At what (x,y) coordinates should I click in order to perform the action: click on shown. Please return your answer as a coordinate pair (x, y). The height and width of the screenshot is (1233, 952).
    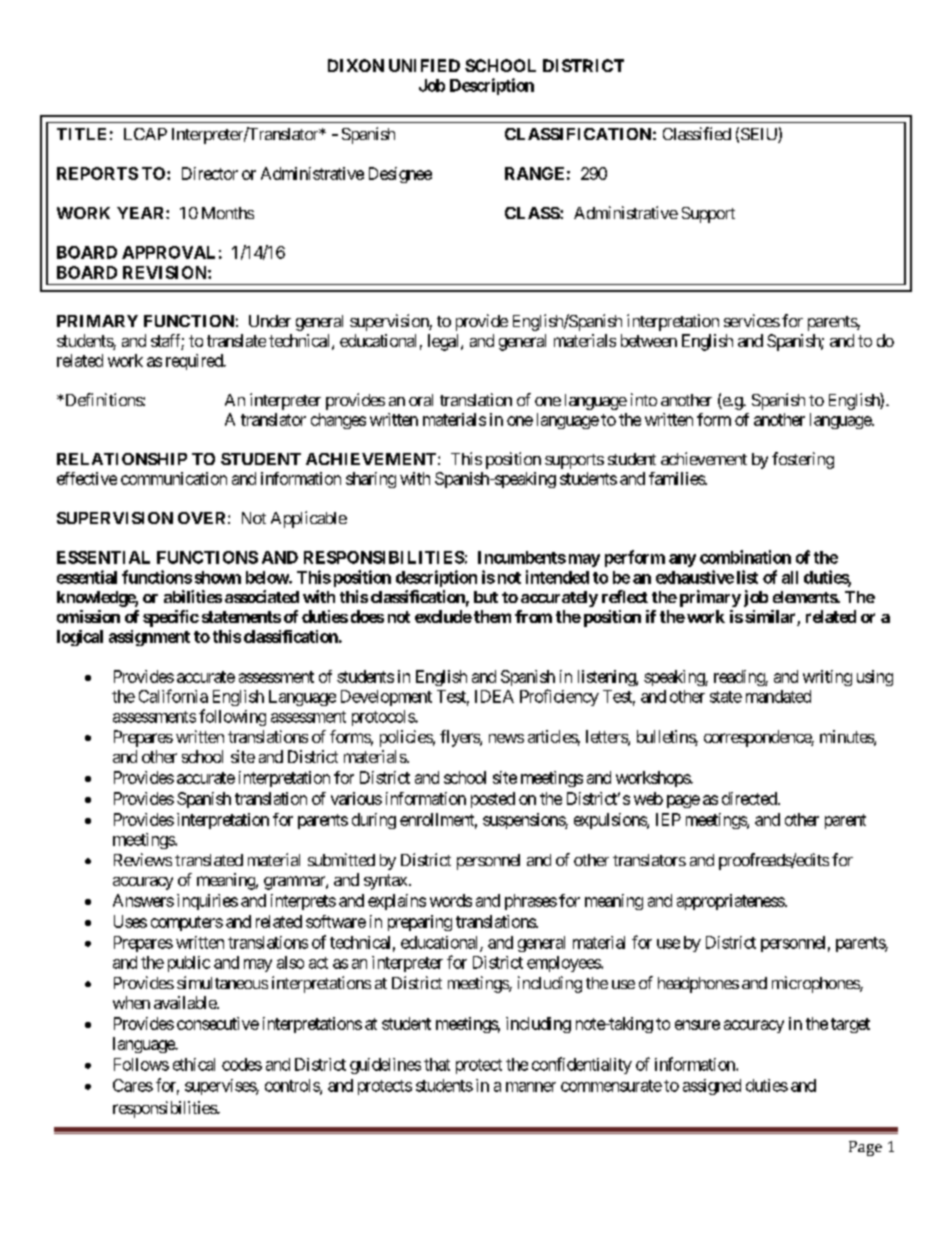
    Looking at the image, I should click on (218, 577).
